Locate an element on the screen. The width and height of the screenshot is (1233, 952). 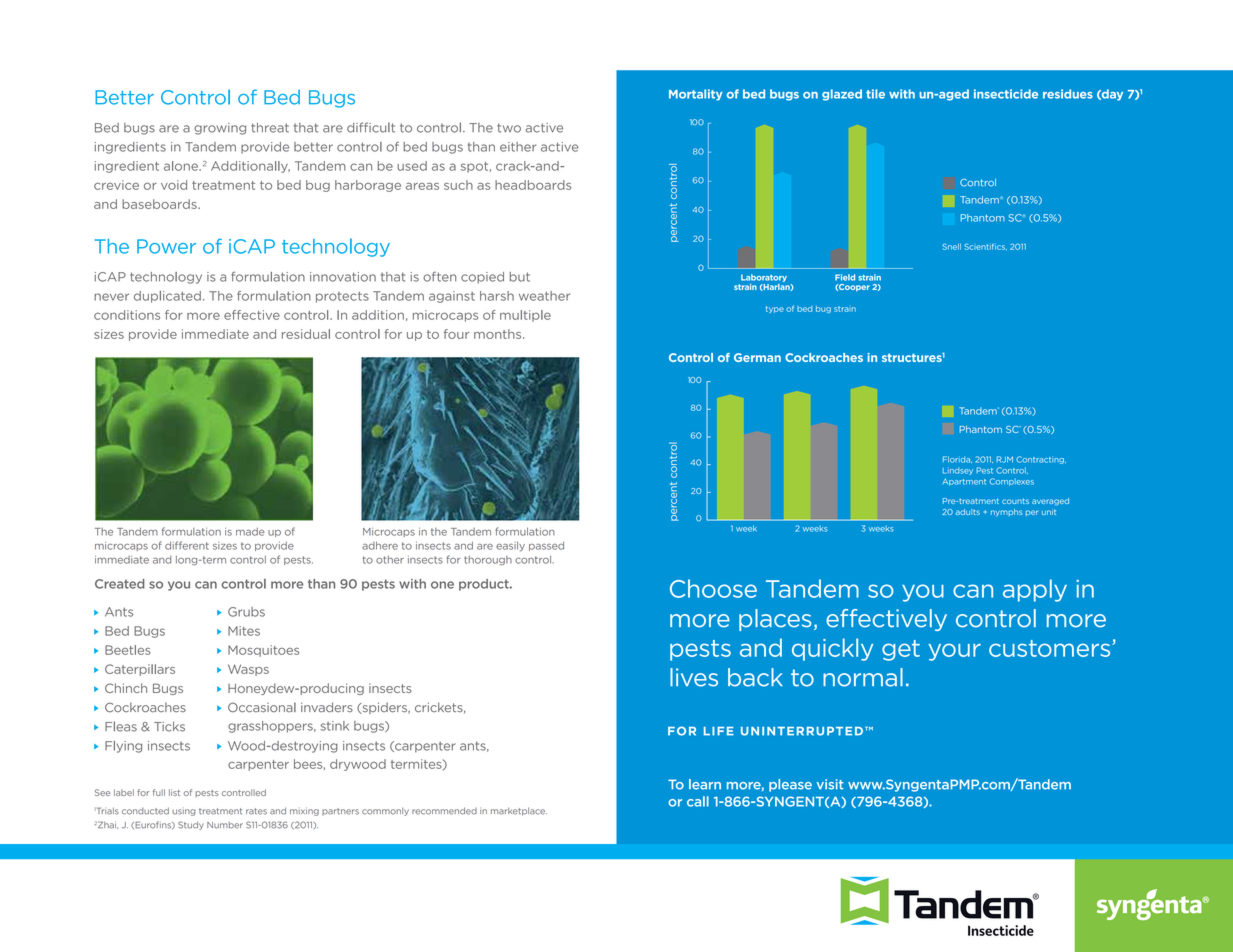
months is located at coordinates (499, 334).
